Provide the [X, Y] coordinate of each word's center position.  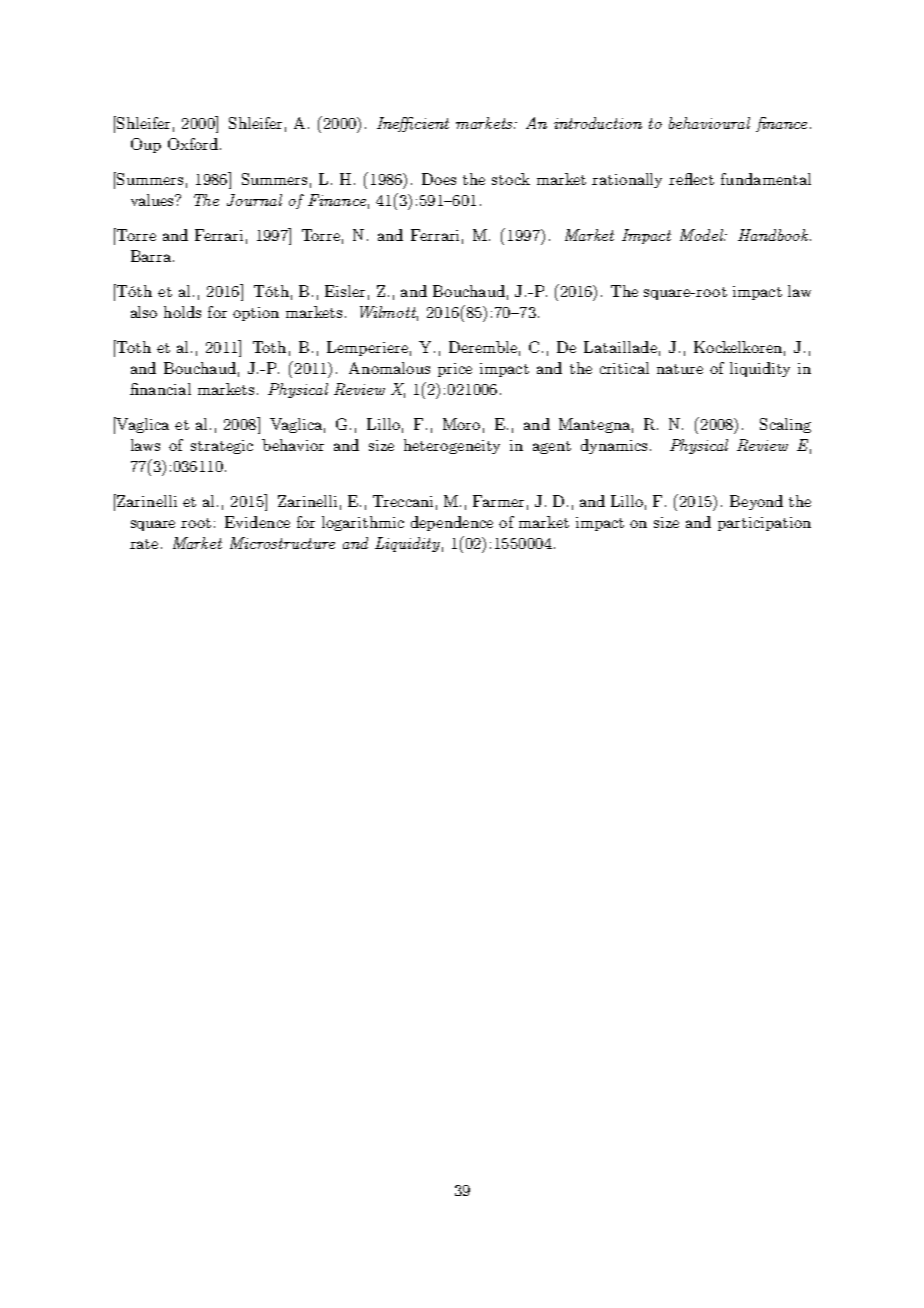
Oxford [193, 144]
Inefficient [413, 124]
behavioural [709, 123]
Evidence [257, 522]
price [455, 370]
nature [680, 369]
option [256, 314]
